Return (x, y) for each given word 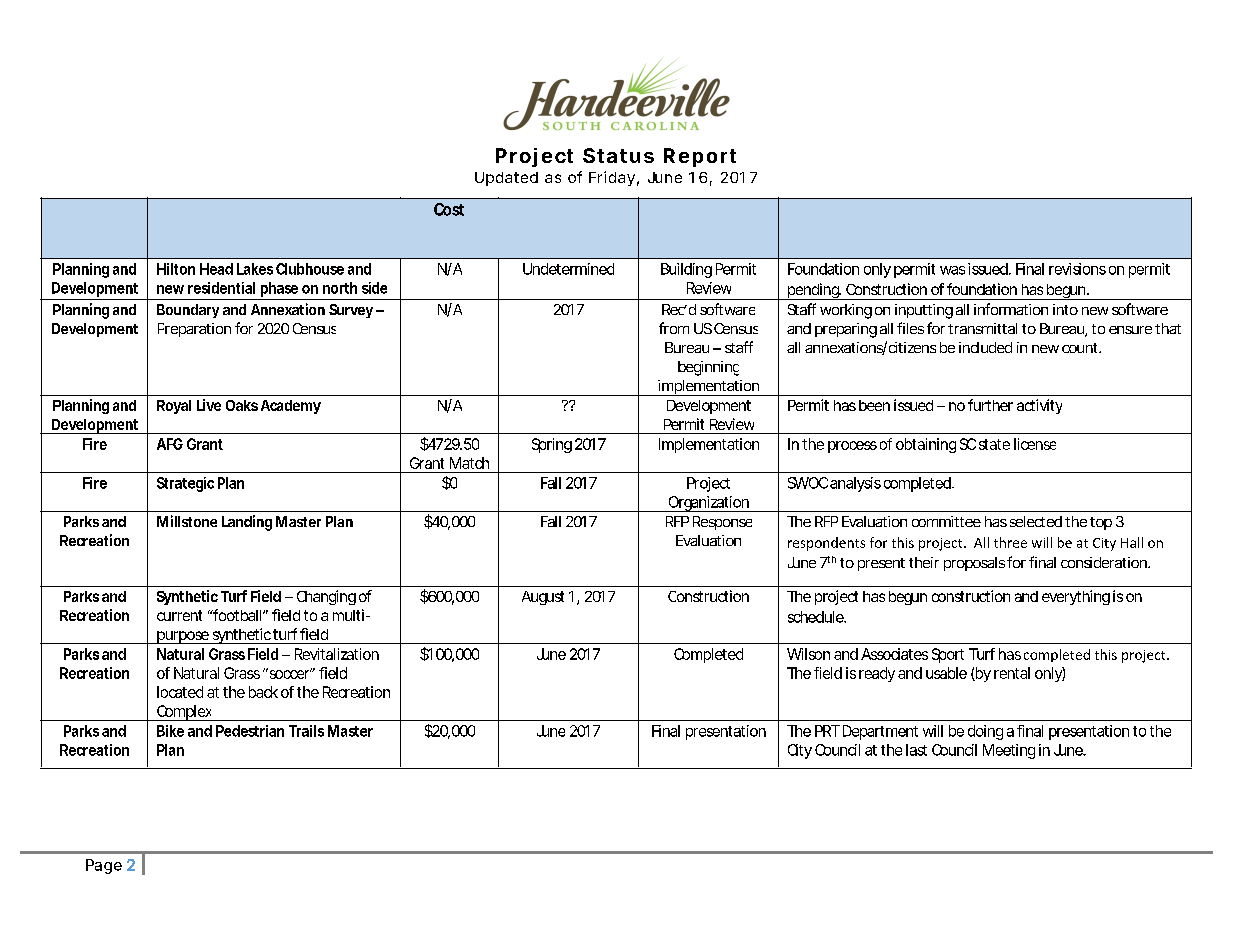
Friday (612, 178)
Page (104, 866)
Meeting (1009, 751)
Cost (449, 209)
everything (1076, 597)
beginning (708, 368)
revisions (1077, 269)
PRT (827, 731)
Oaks (242, 405)
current (179, 615)
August (543, 598)
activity (1039, 406)
